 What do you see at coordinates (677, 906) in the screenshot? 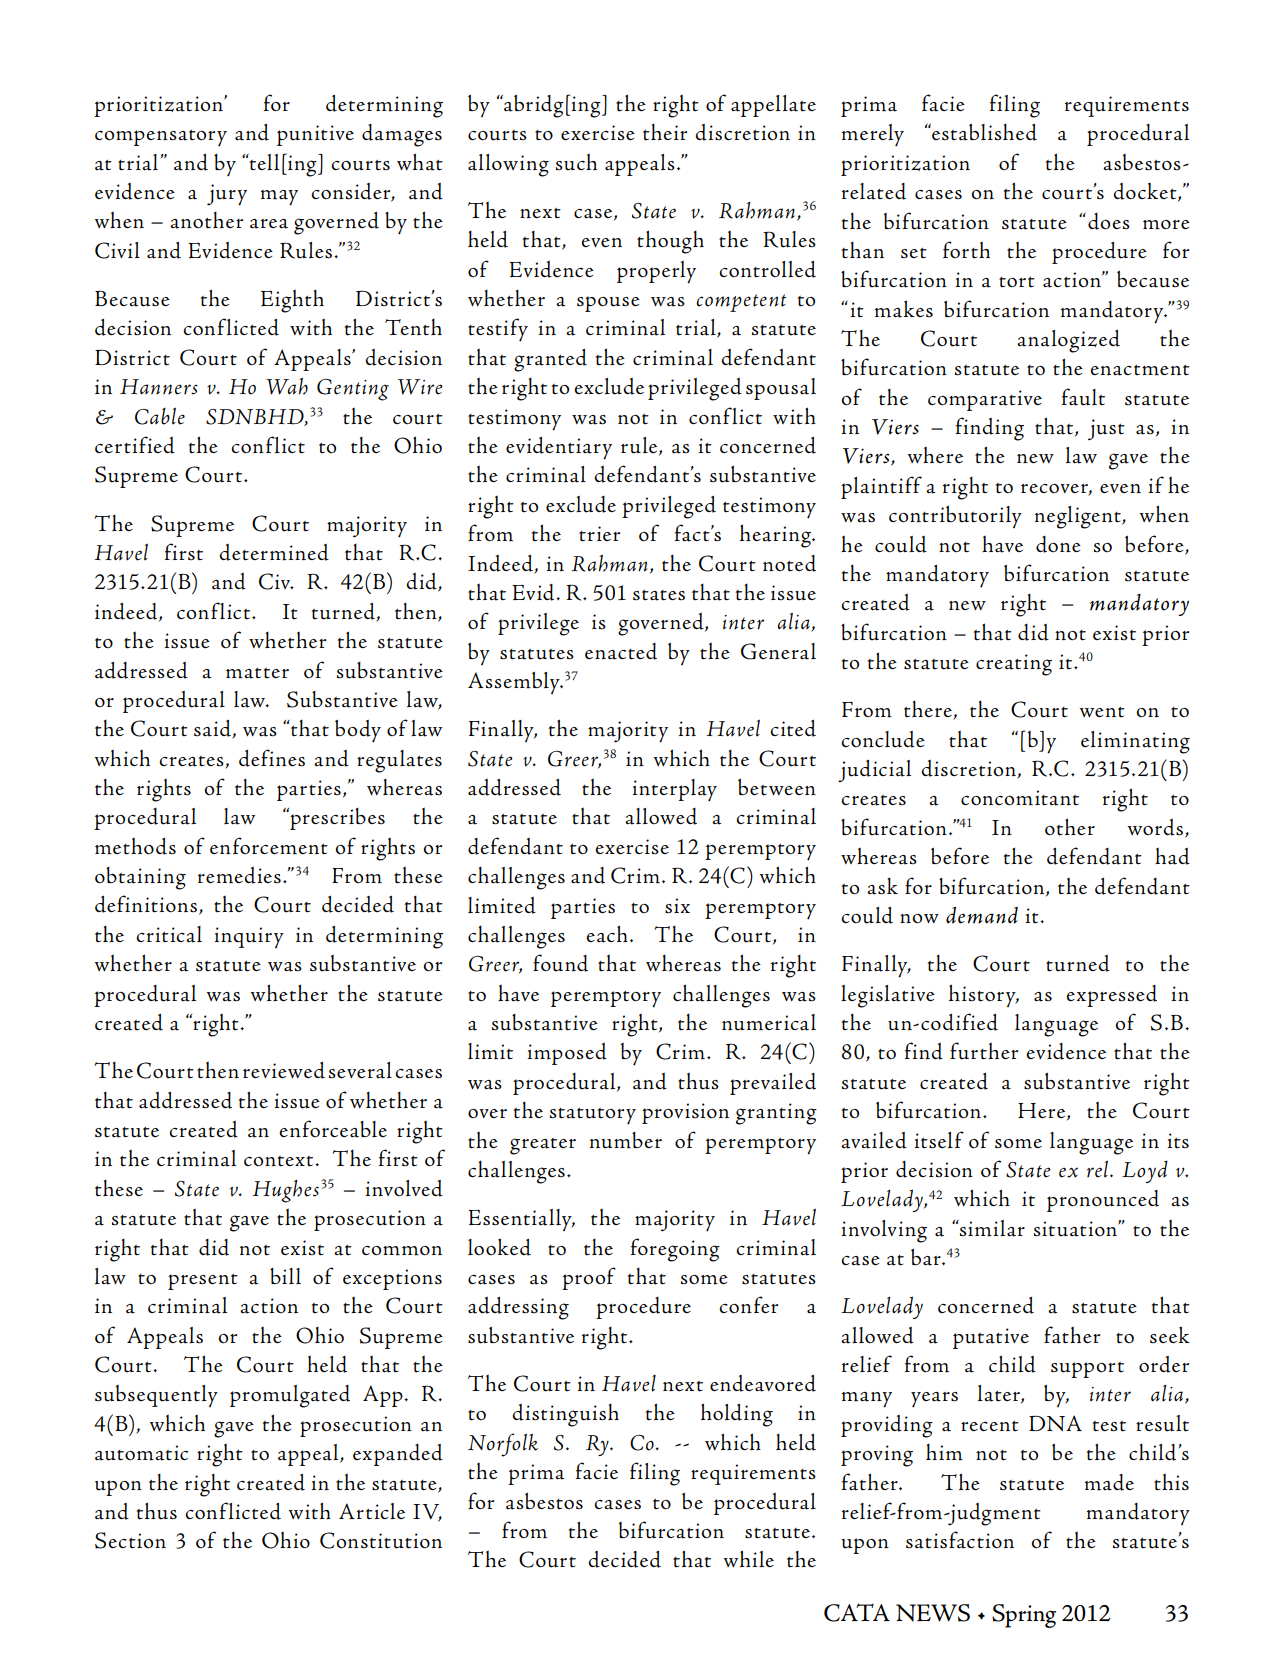
I see `six` at bounding box center [677, 906].
